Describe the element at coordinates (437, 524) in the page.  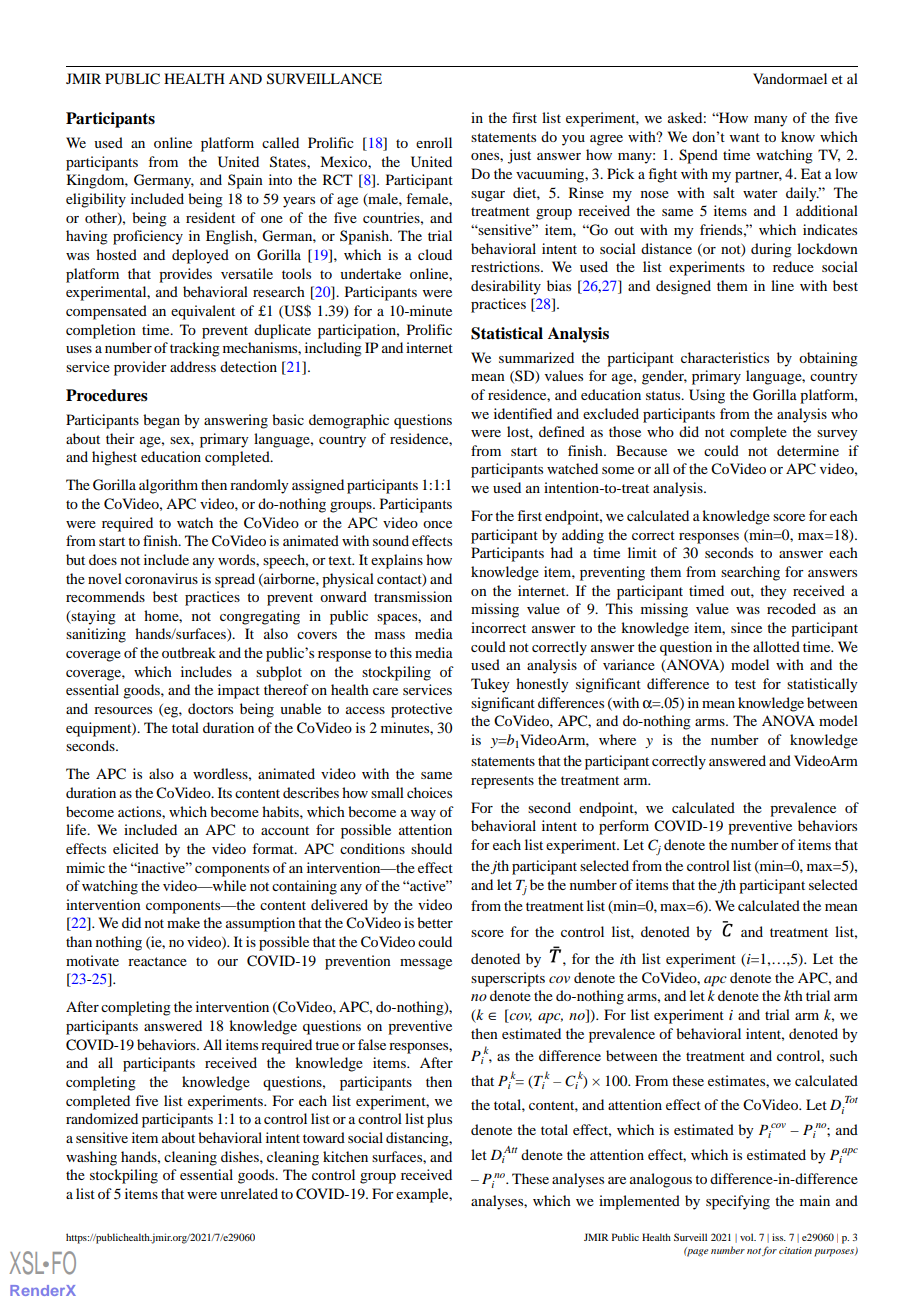
I see `once` at that location.
